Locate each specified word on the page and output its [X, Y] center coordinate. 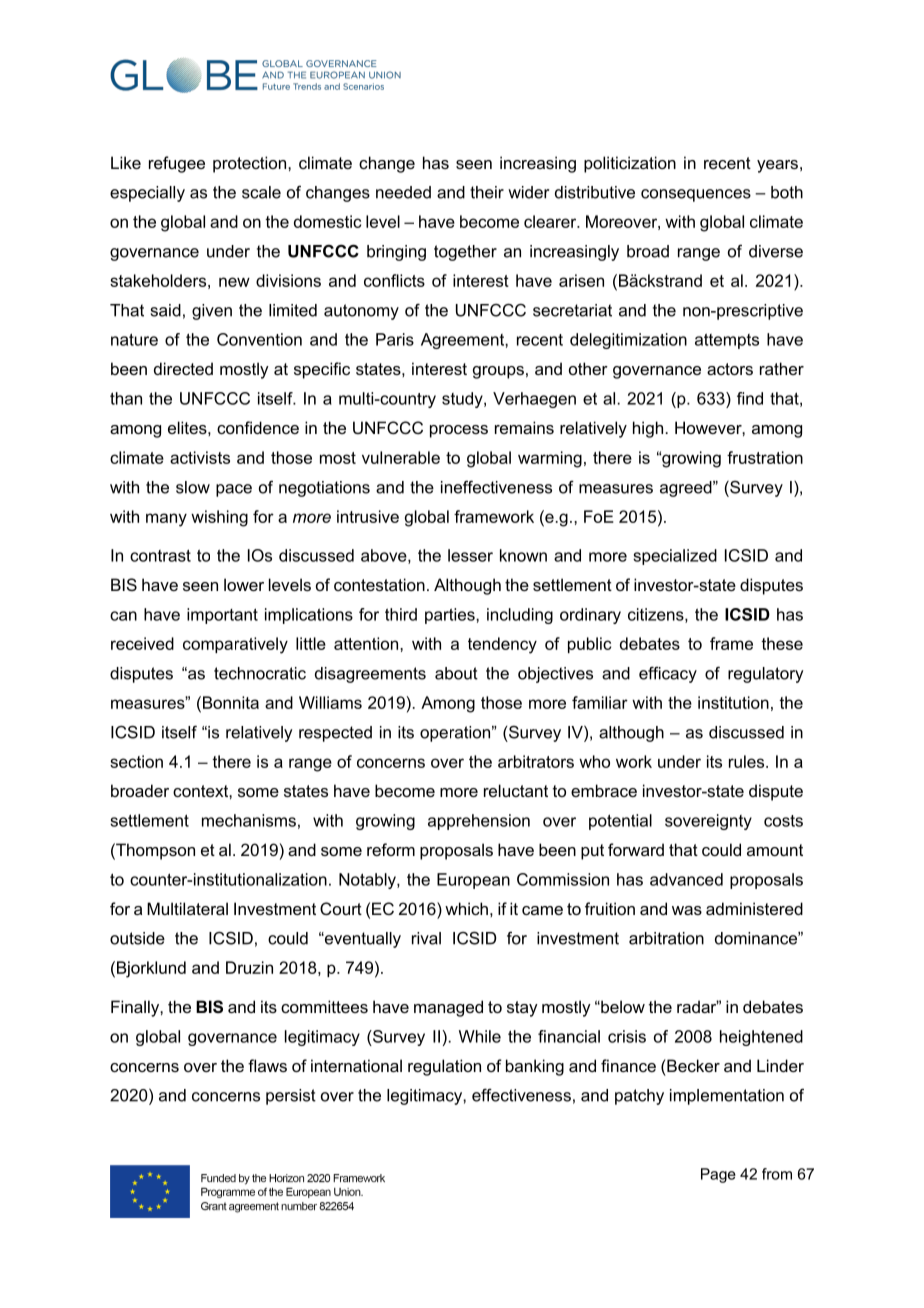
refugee [177, 164]
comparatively [235, 645]
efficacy [668, 674]
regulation [444, 1067]
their [487, 192]
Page [718, 1175]
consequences [696, 195]
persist [291, 1097]
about [456, 673]
